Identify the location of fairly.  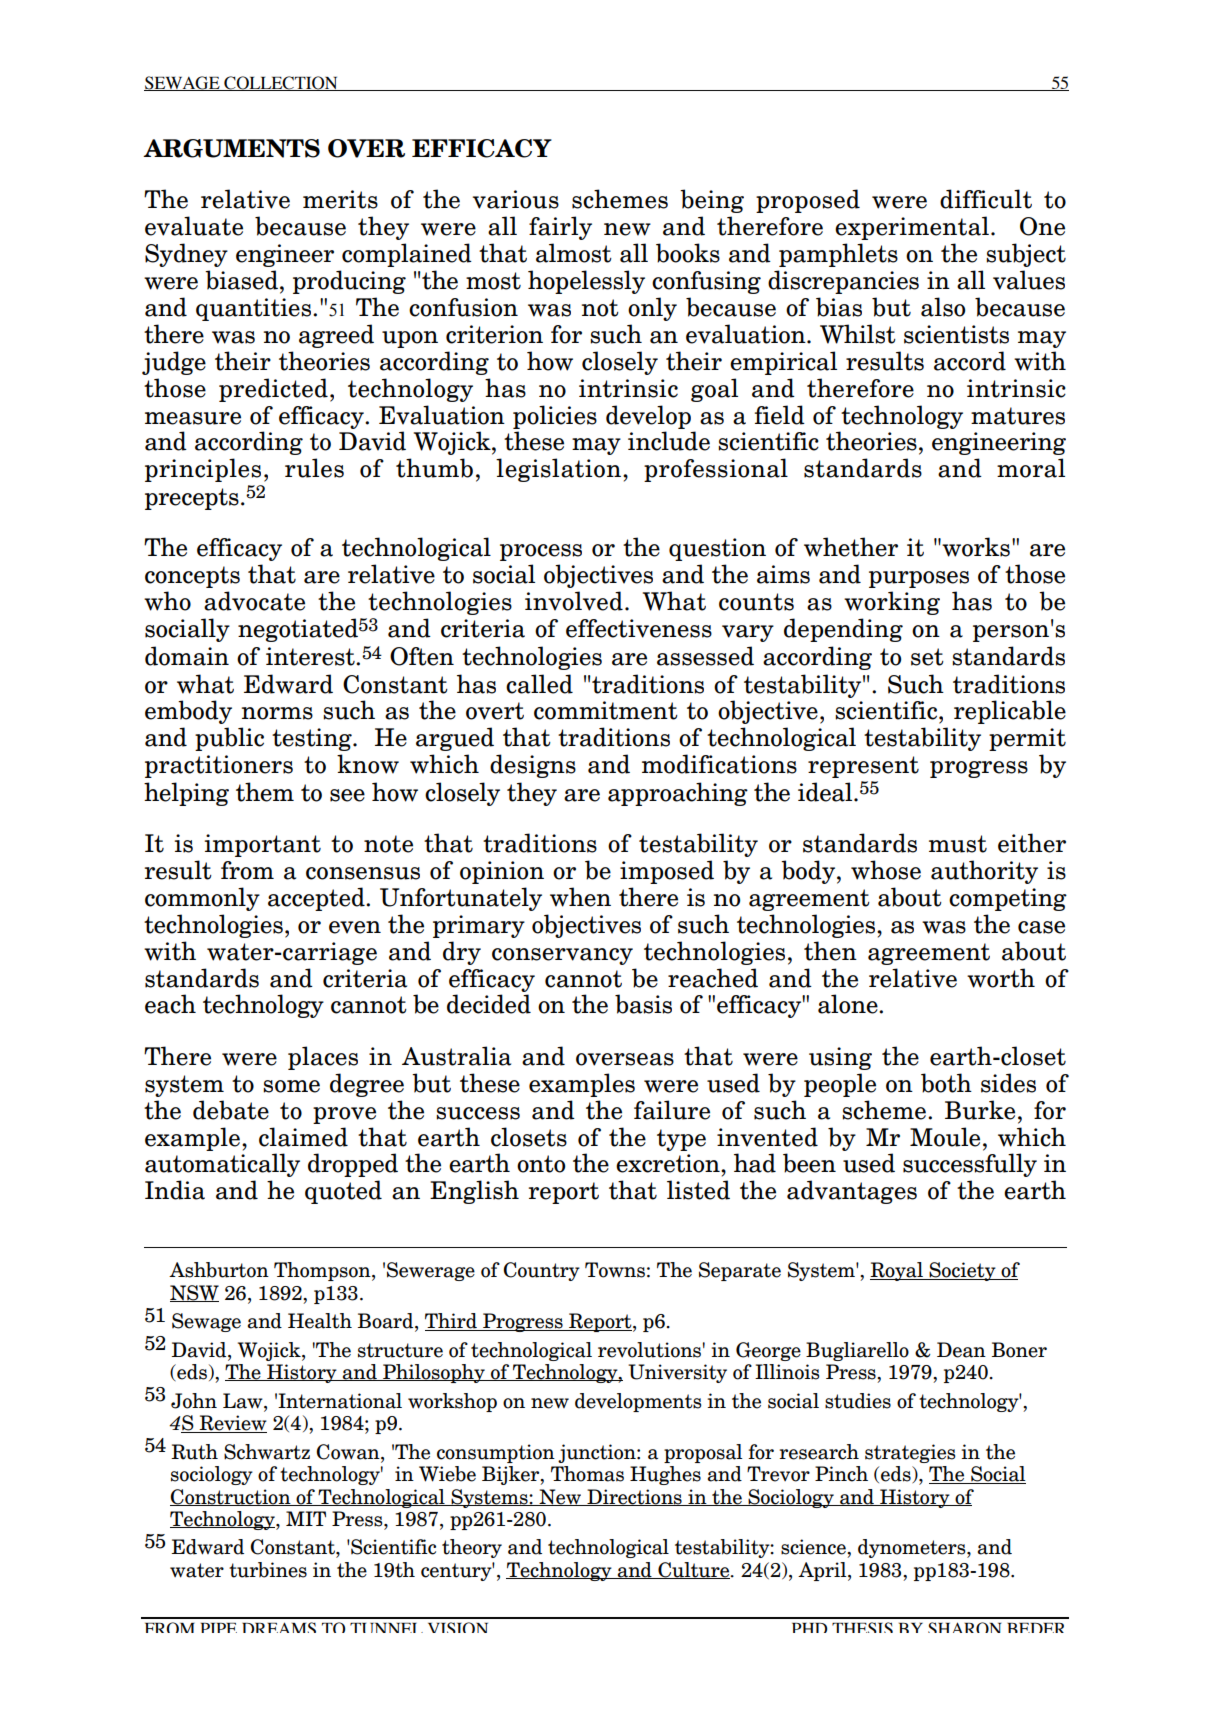
(560, 228).
